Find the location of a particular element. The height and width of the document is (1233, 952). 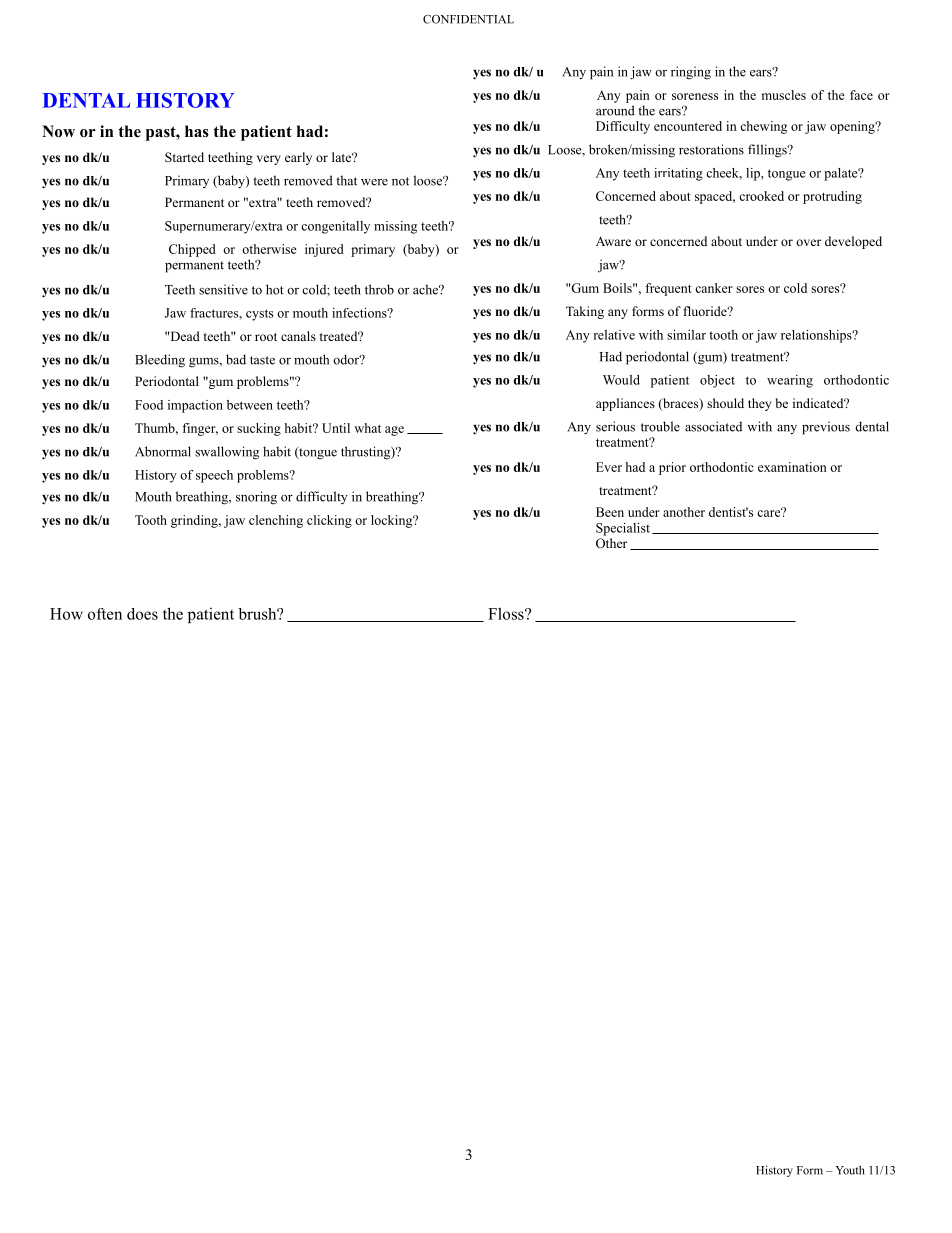

Been is located at coordinates (610, 512).
